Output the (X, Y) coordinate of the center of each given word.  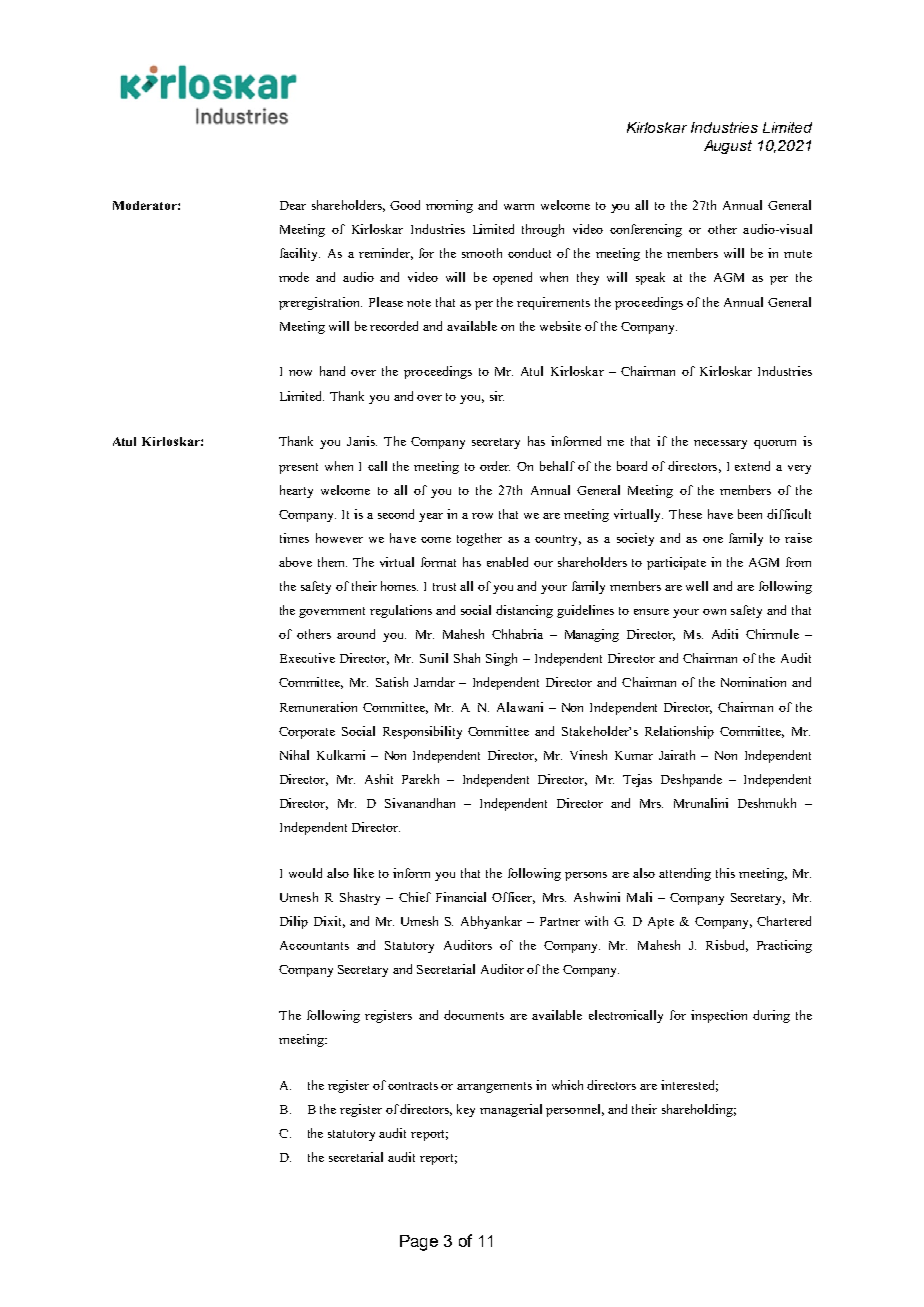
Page (419, 1243)
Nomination (753, 682)
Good (405, 205)
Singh (501, 659)
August (728, 147)
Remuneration (318, 707)
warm (519, 207)
